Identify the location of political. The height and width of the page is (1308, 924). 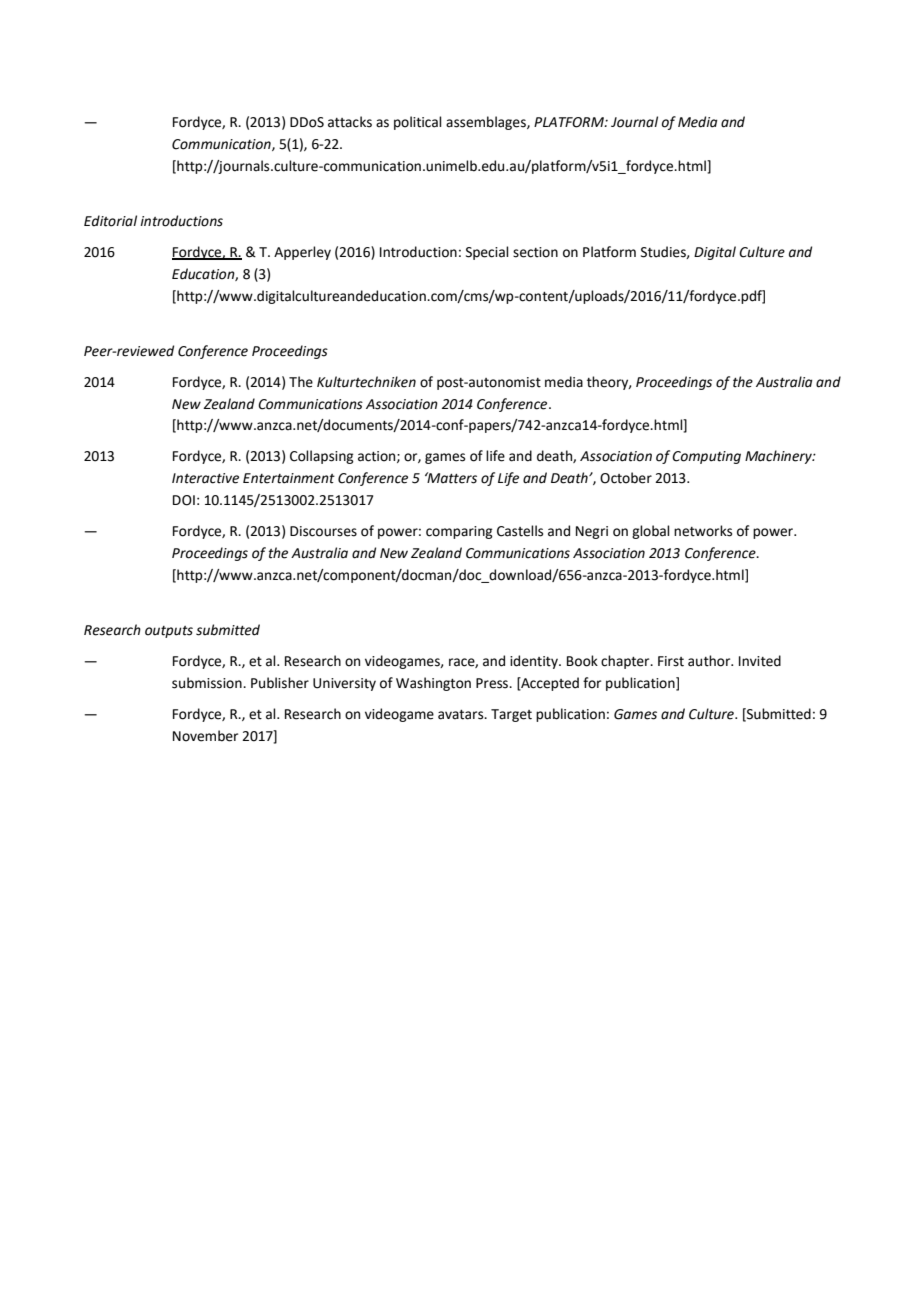
(418, 123).
